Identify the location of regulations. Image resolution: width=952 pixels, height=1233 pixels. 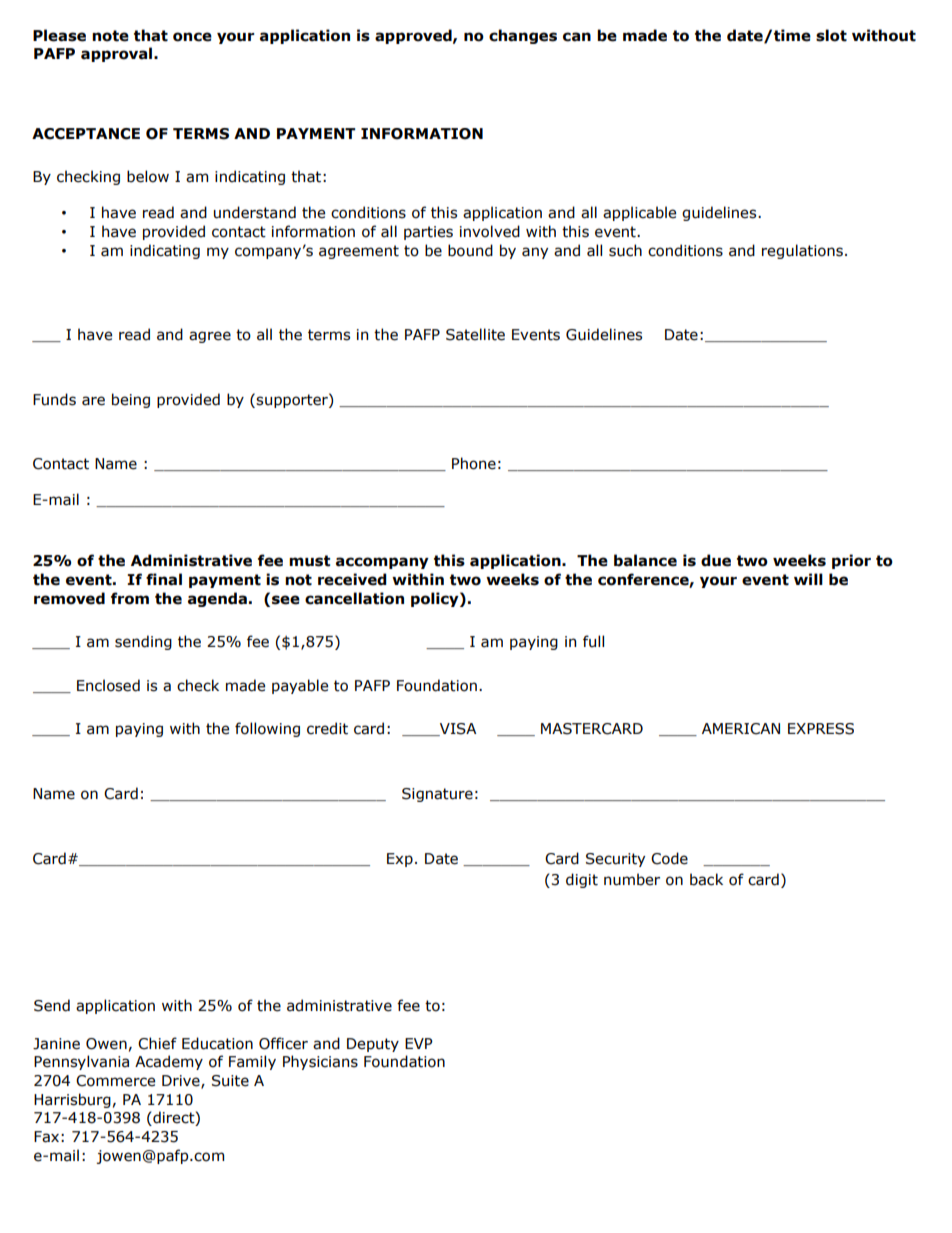
(802, 251).
